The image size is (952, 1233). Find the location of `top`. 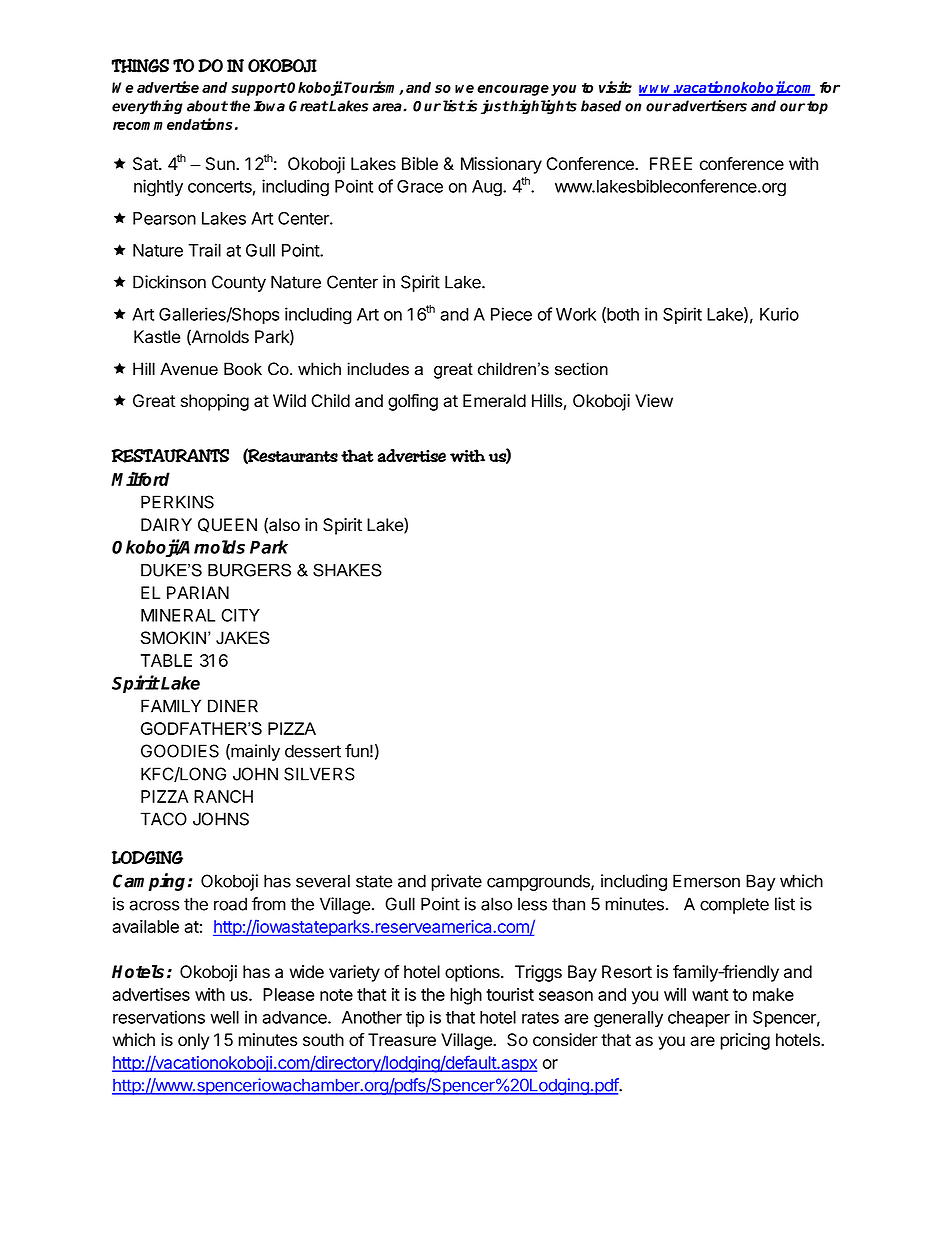

top is located at coordinates (817, 108).
